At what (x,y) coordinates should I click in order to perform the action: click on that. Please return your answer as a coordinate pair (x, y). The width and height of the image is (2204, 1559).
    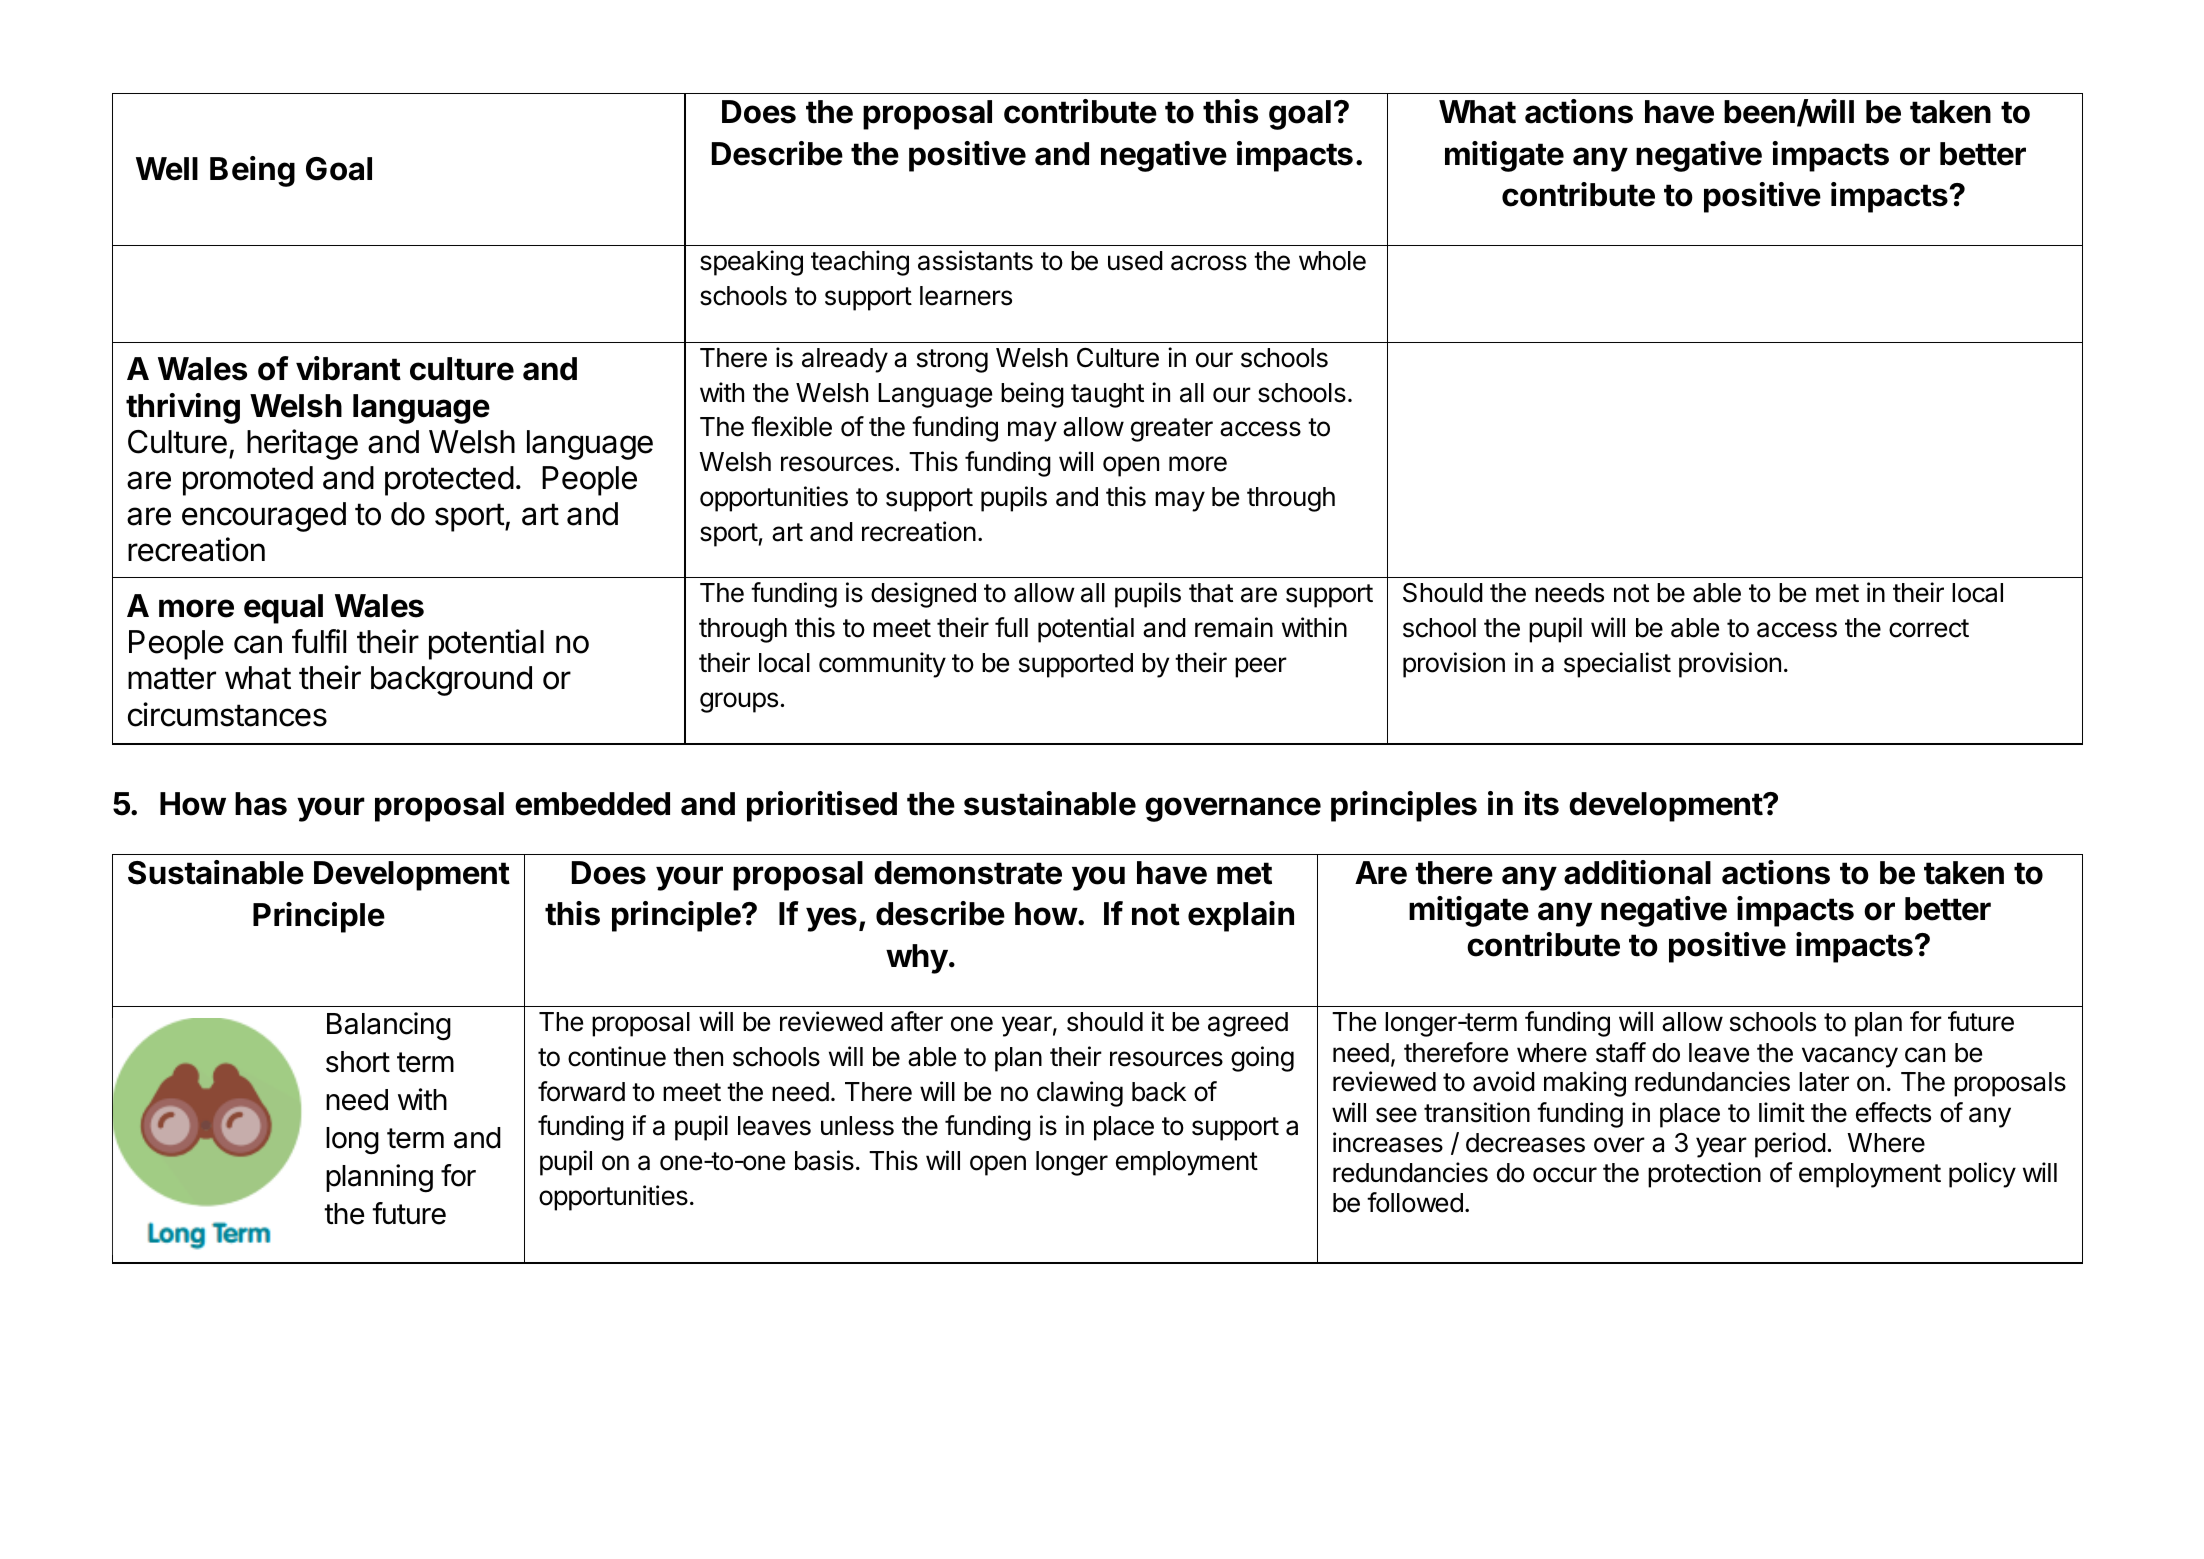
    Looking at the image, I should click on (1211, 593).
